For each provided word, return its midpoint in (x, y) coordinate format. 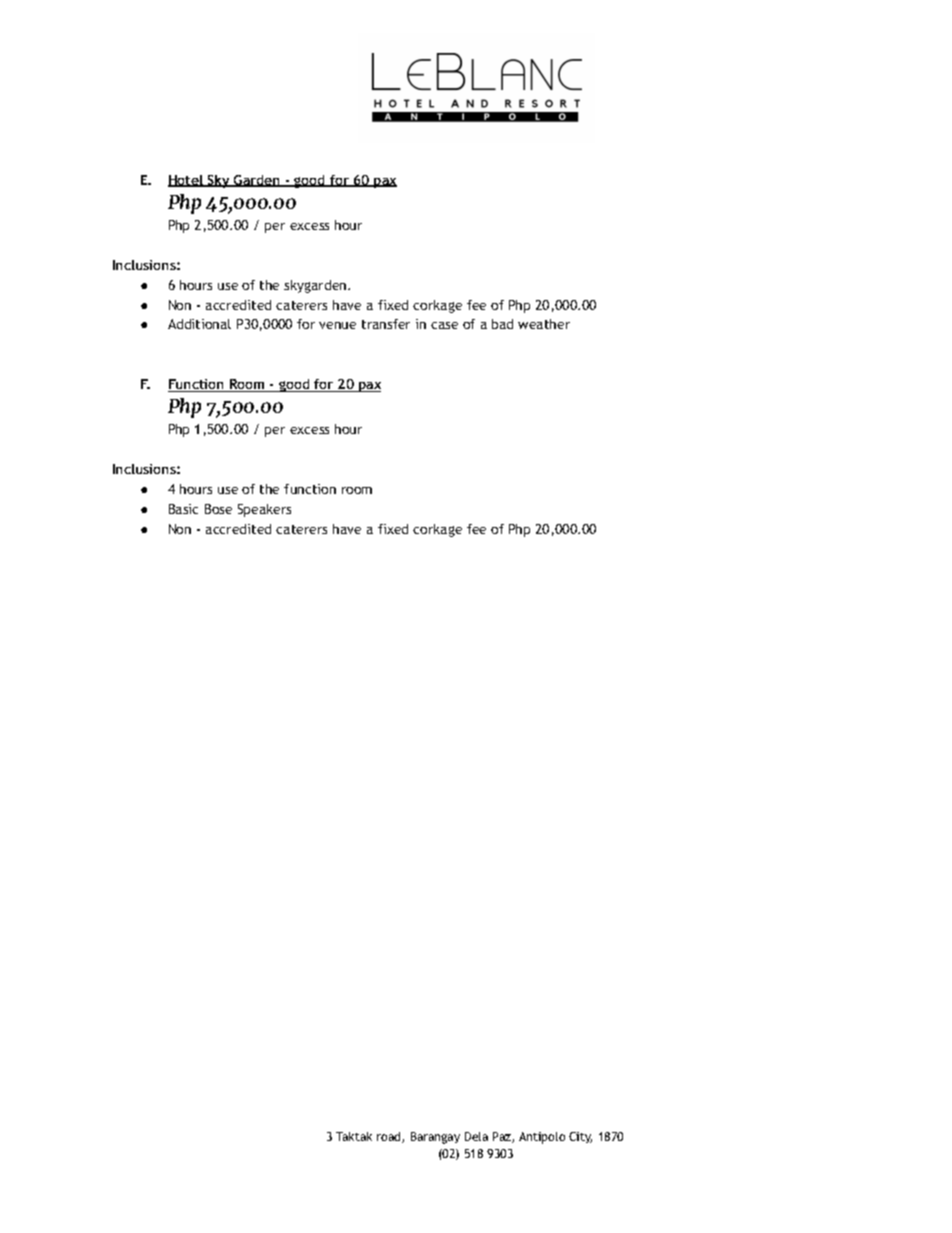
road (390, 1137)
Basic (183, 509)
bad (502, 324)
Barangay (435, 1138)
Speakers (264, 510)
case (444, 325)
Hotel (186, 181)
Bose (218, 509)
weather (544, 324)
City (580, 1137)
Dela (476, 1136)
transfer (386, 324)
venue (337, 325)
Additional (199, 324)
